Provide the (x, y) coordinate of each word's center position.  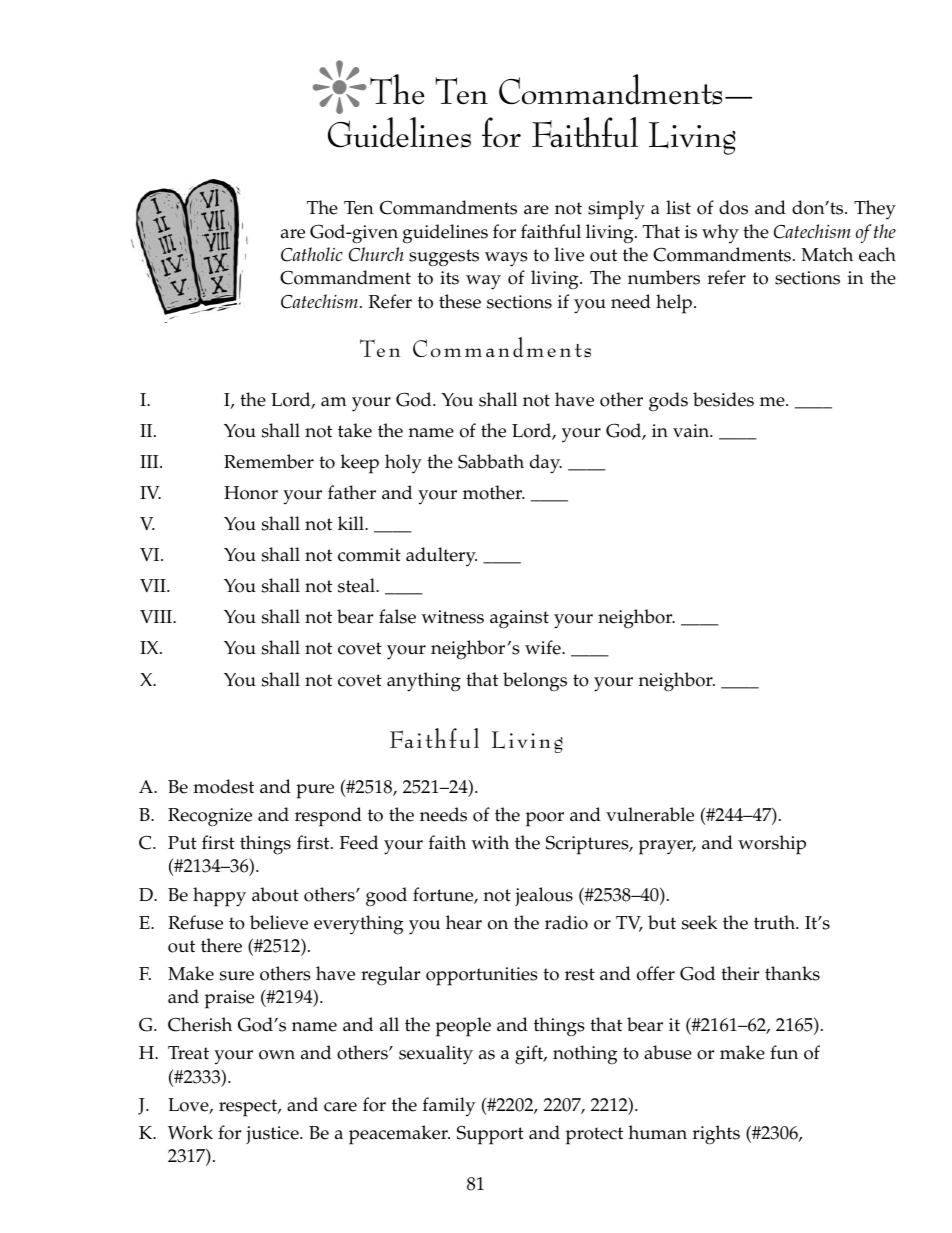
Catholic (312, 254)
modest (223, 786)
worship (772, 845)
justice (273, 1135)
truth (775, 922)
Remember (269, 461)
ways (506, 259)
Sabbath (491, 461)
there (221, 945)
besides (723, 399)
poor (545, 819)
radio (566, 922)
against (519, 619)
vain (692, 430)
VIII (157, 616)
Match (827, 254)
